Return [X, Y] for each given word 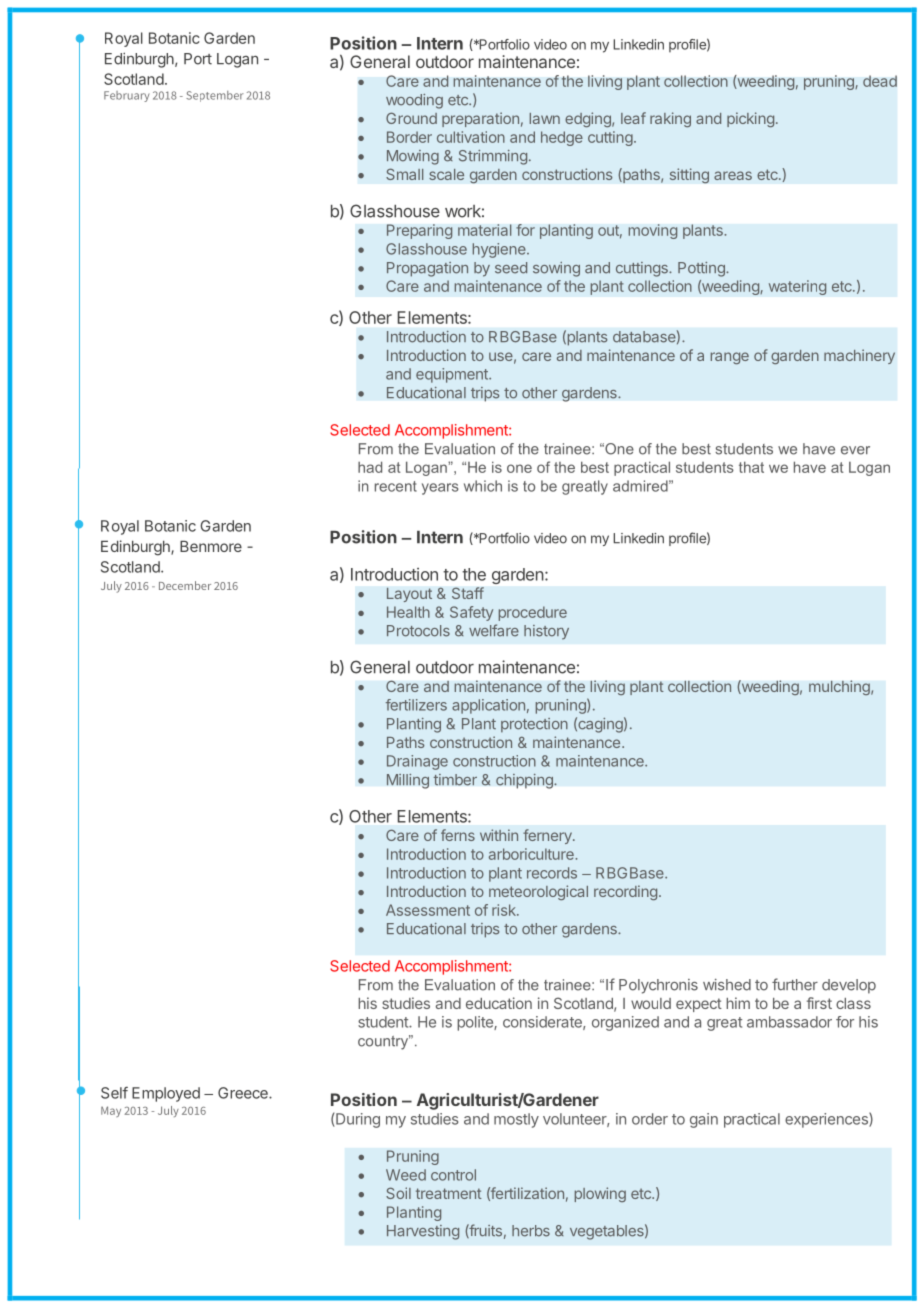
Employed [166, 1094]
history [546, 632]
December [185, 585]
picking [750, 119]
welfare [494, 630]
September [215, 96]
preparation [480, 119]
